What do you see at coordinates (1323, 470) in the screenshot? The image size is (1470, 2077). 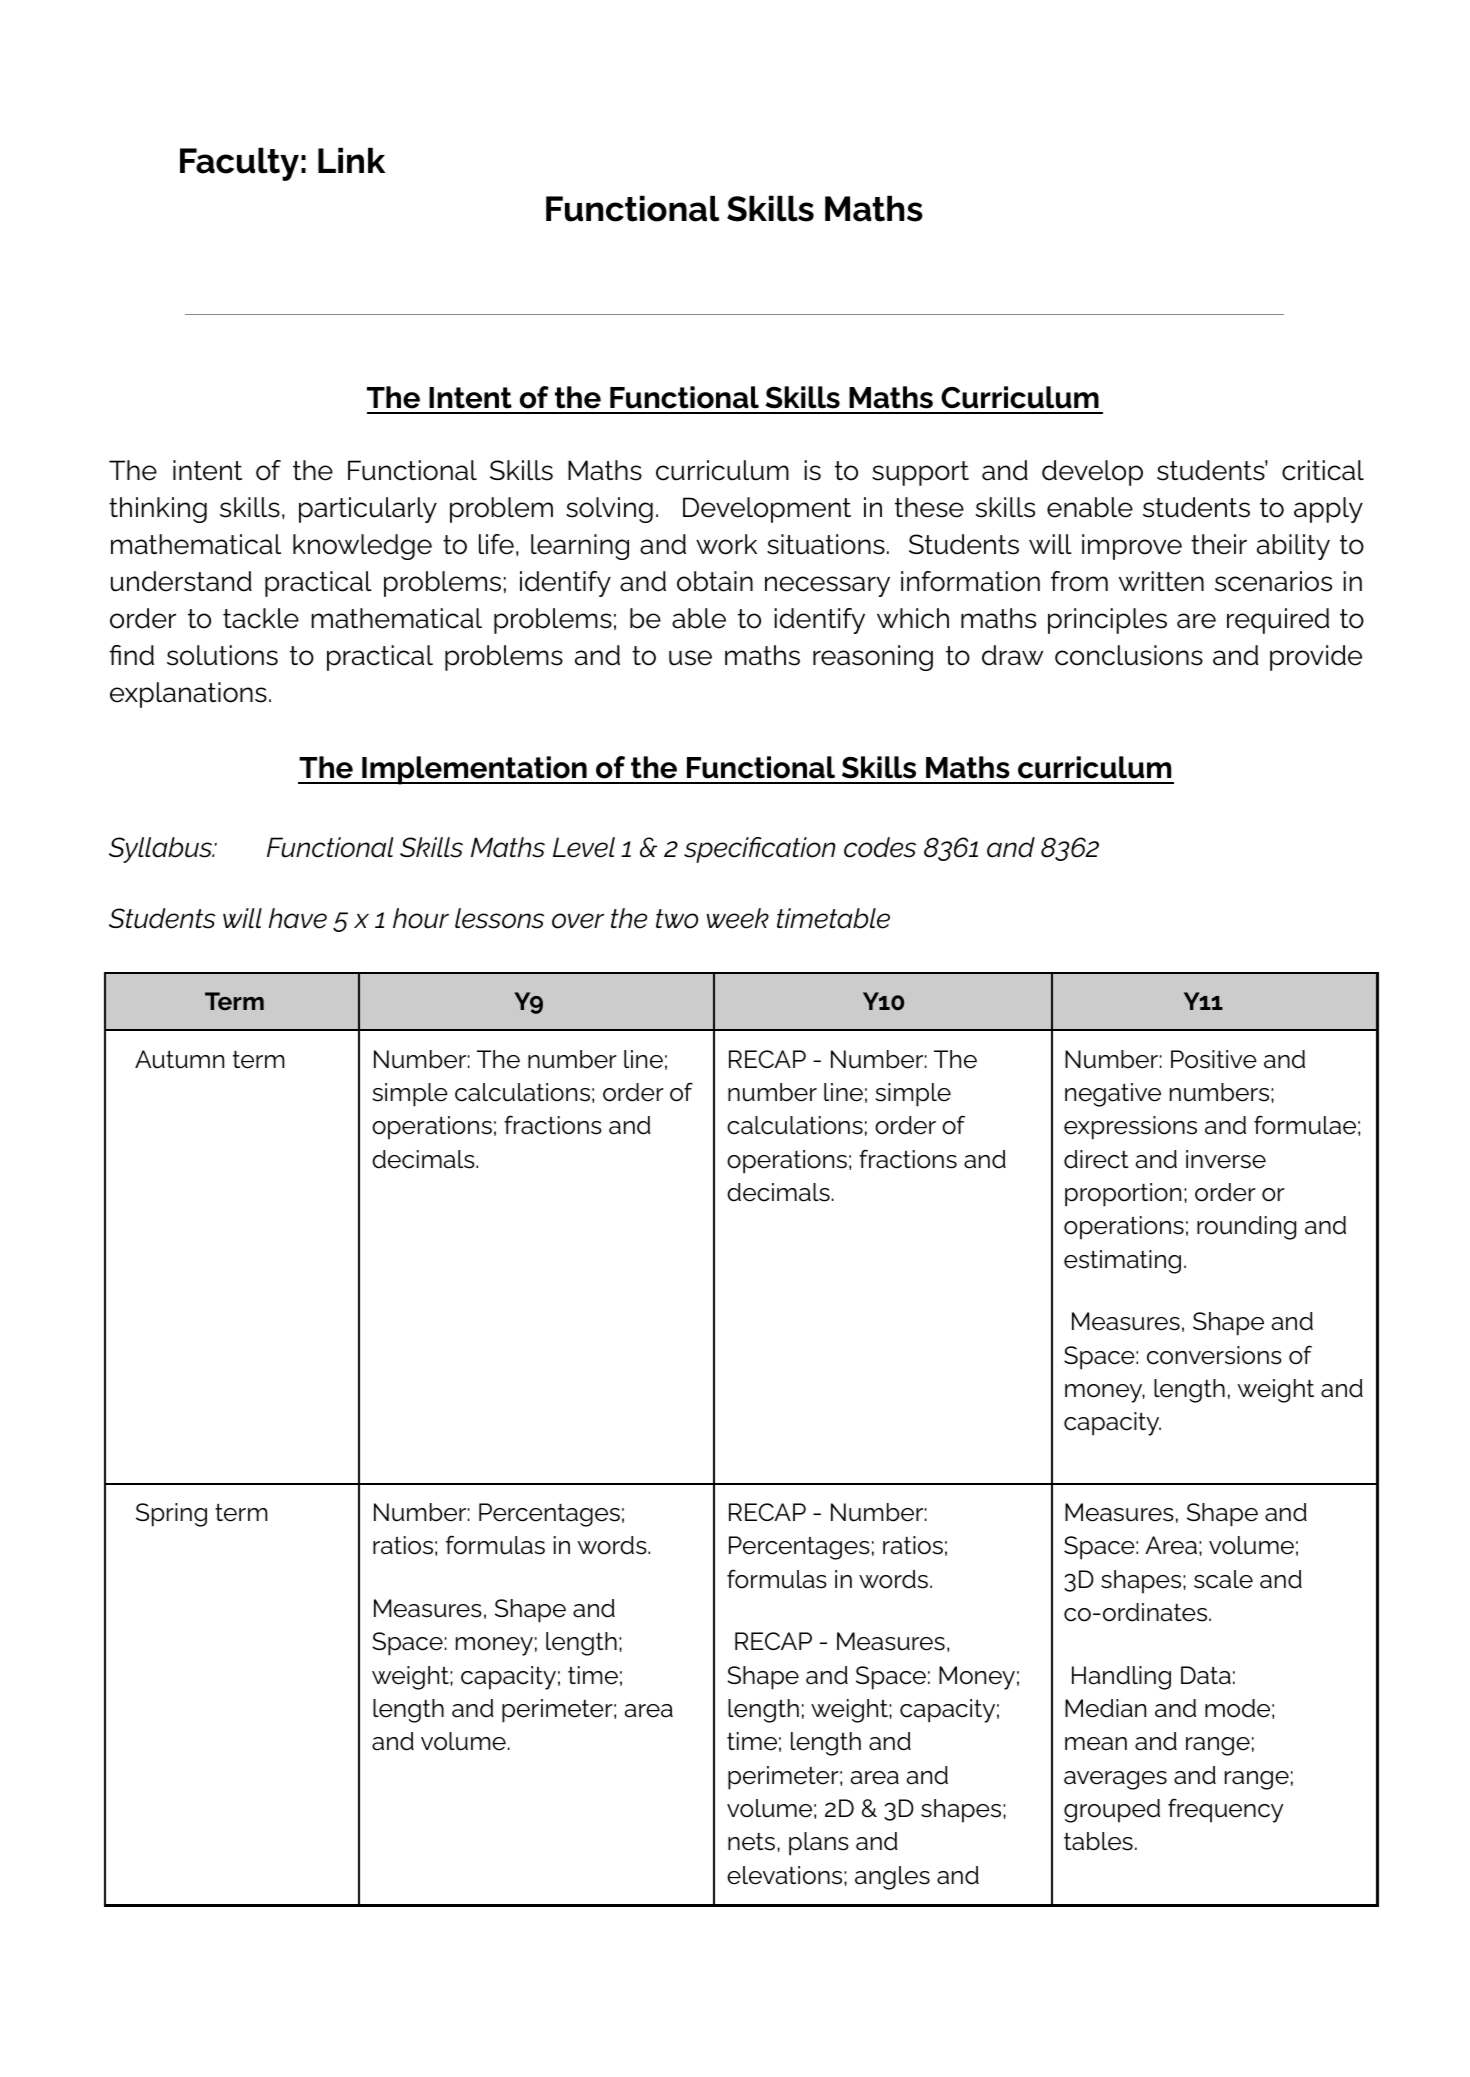 I see `critical` at bounding box center [1323, 470].
